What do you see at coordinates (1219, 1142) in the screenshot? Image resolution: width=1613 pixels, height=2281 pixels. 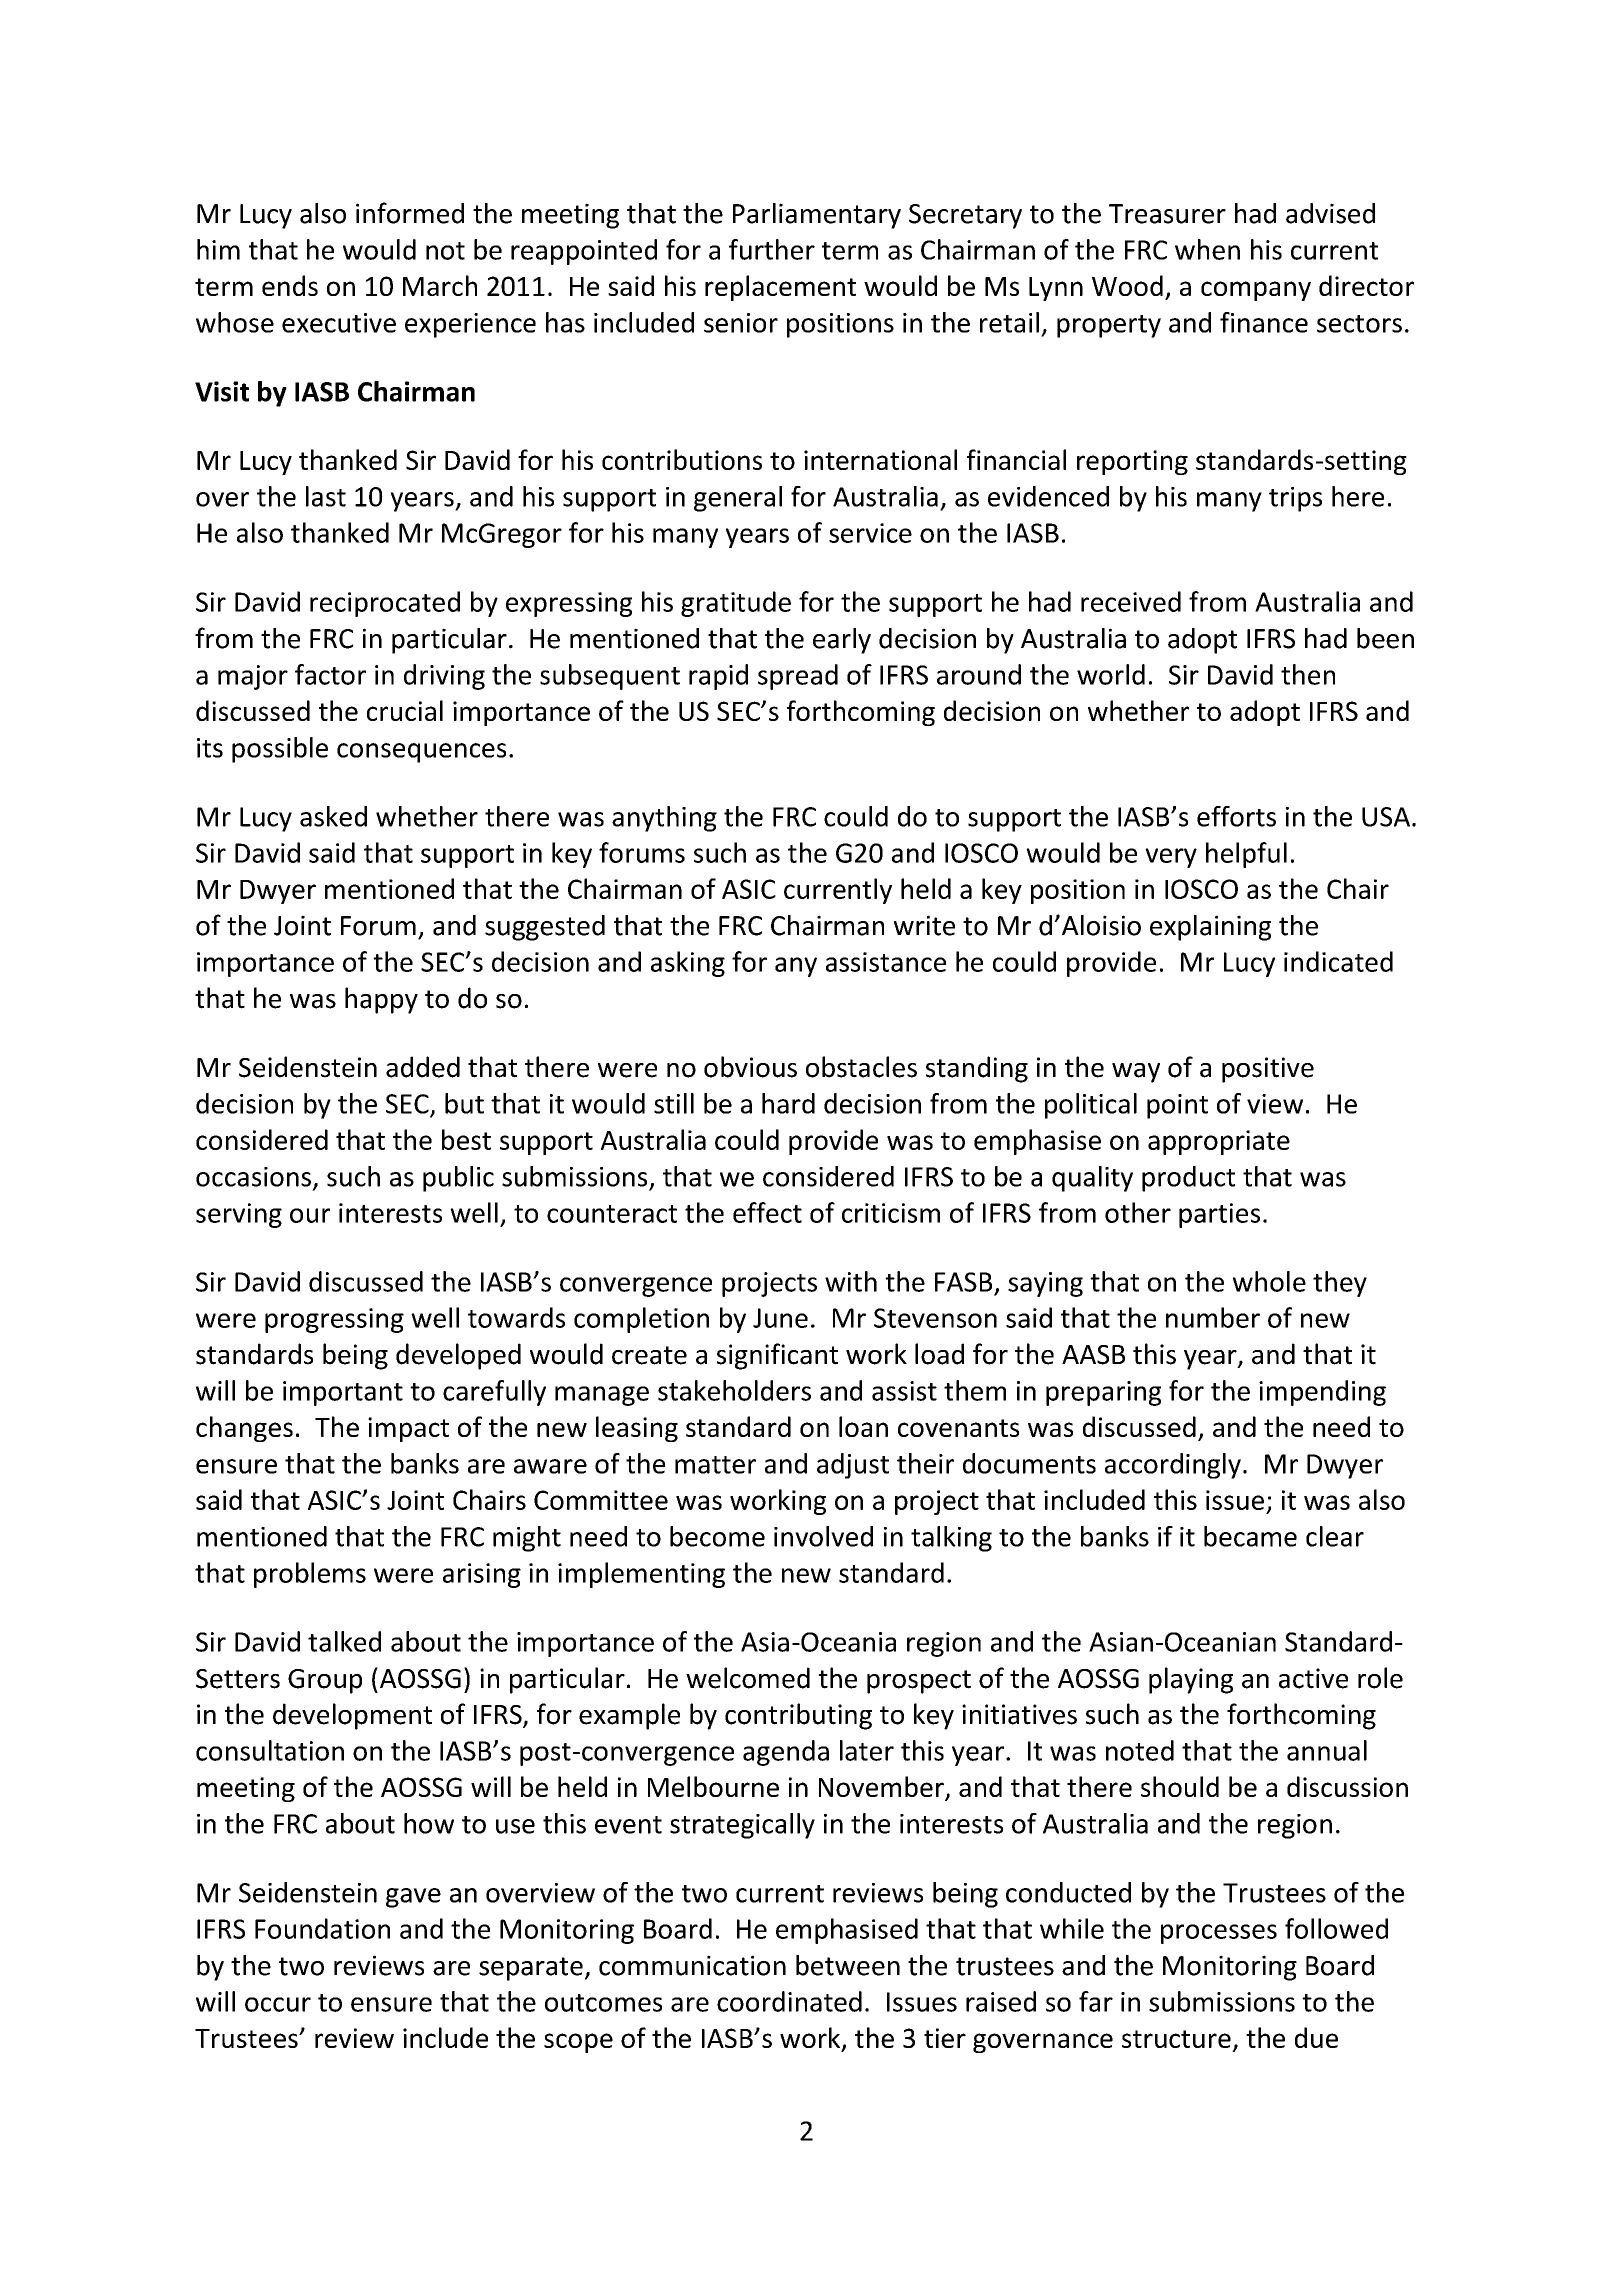 I see `appropriate` at bounding box center [1219, 1142].
